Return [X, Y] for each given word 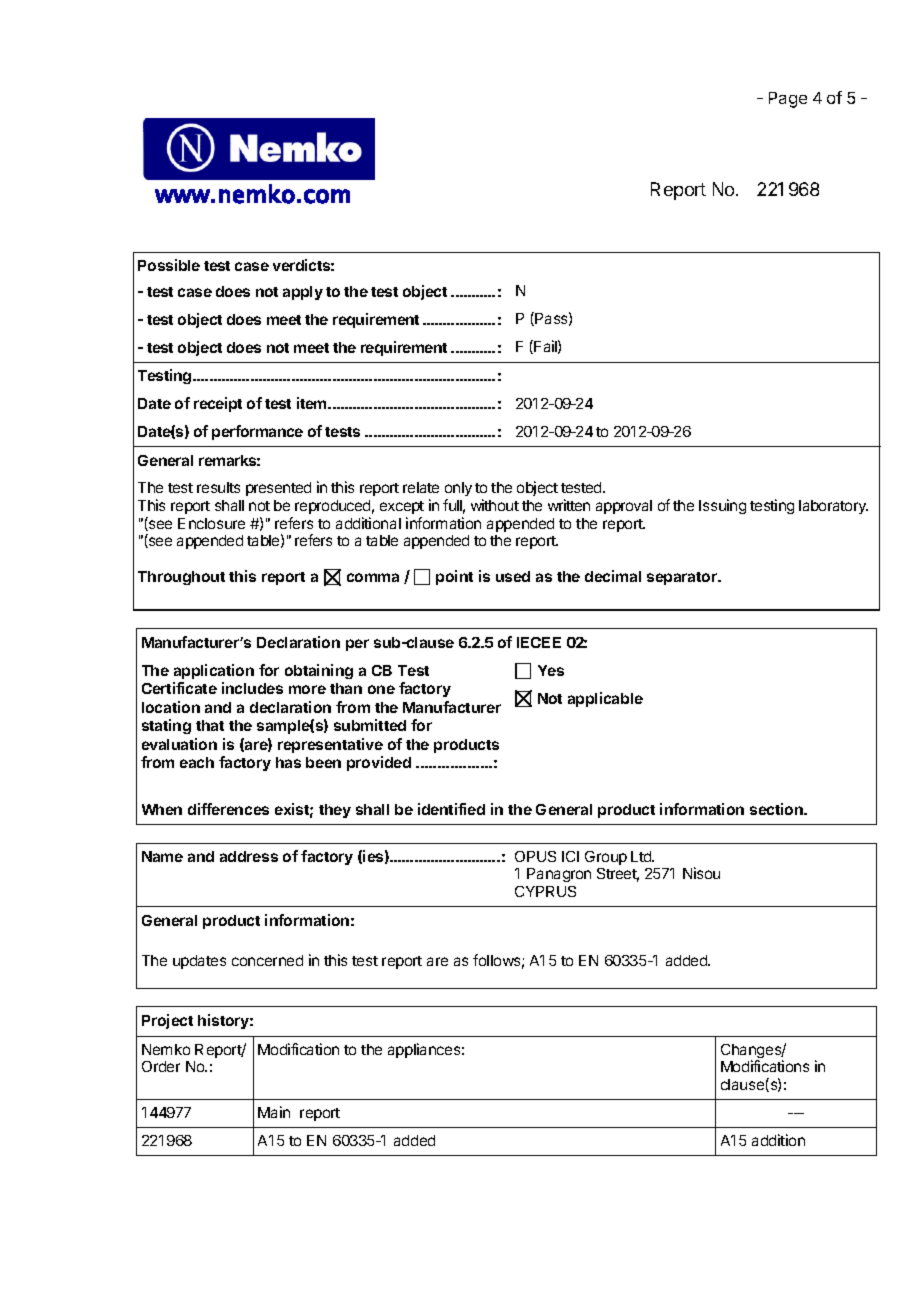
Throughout [181, 578]
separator [683, 578]
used [513, 576]
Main [274, 1112]
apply [303, 293]
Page [788, 100]
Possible [169, 265]
